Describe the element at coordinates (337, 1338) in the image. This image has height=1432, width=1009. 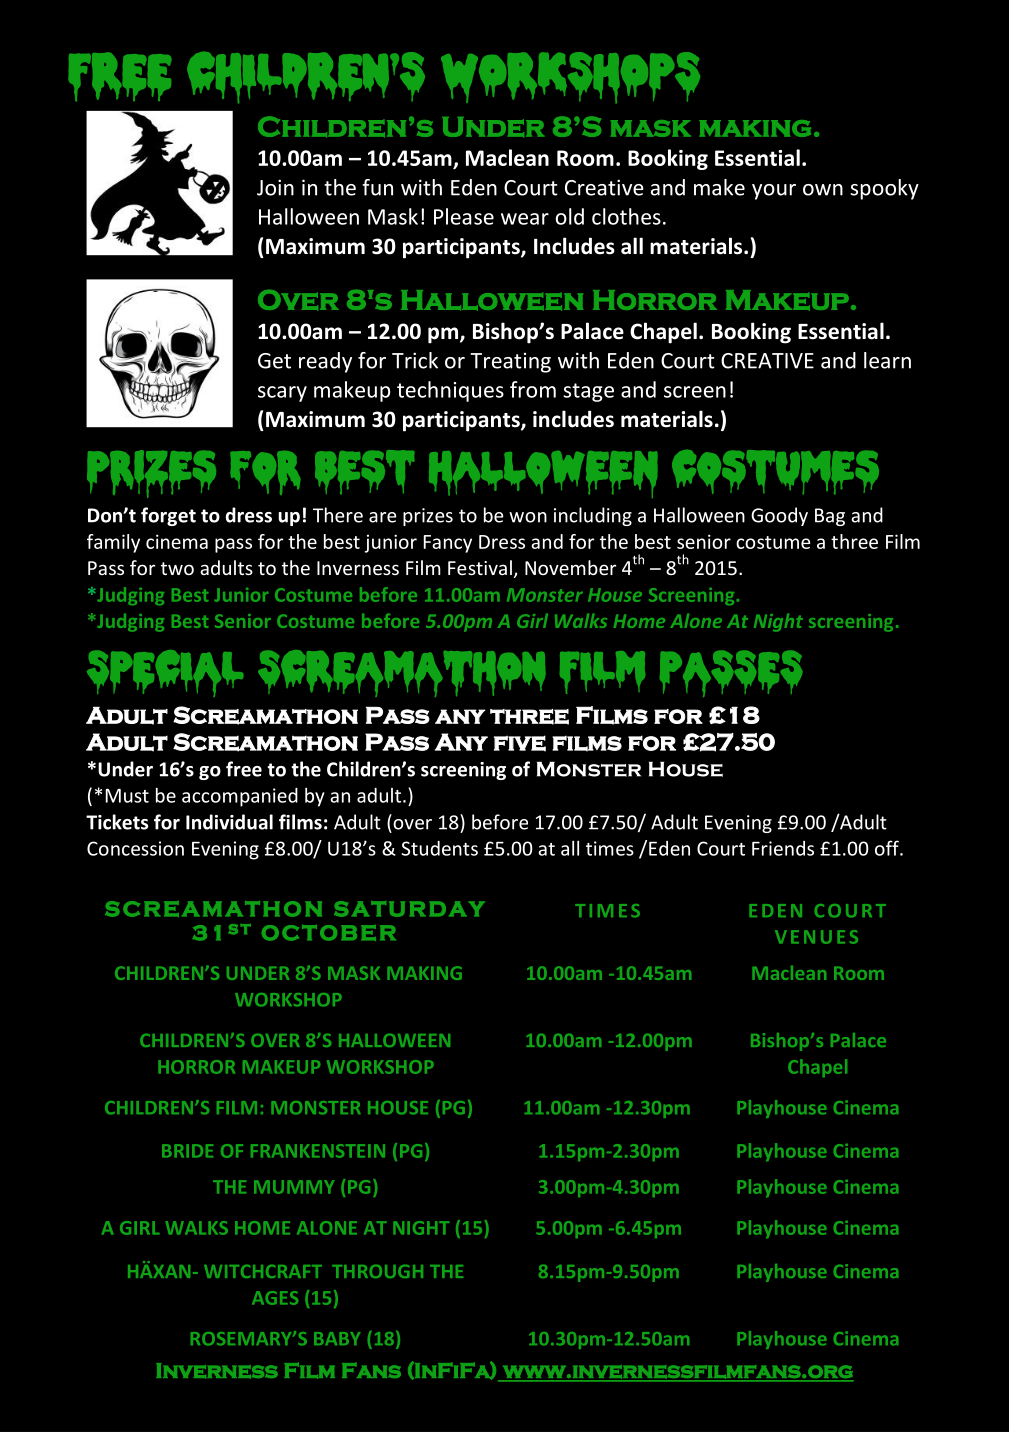
I see `BABY` at that location.
